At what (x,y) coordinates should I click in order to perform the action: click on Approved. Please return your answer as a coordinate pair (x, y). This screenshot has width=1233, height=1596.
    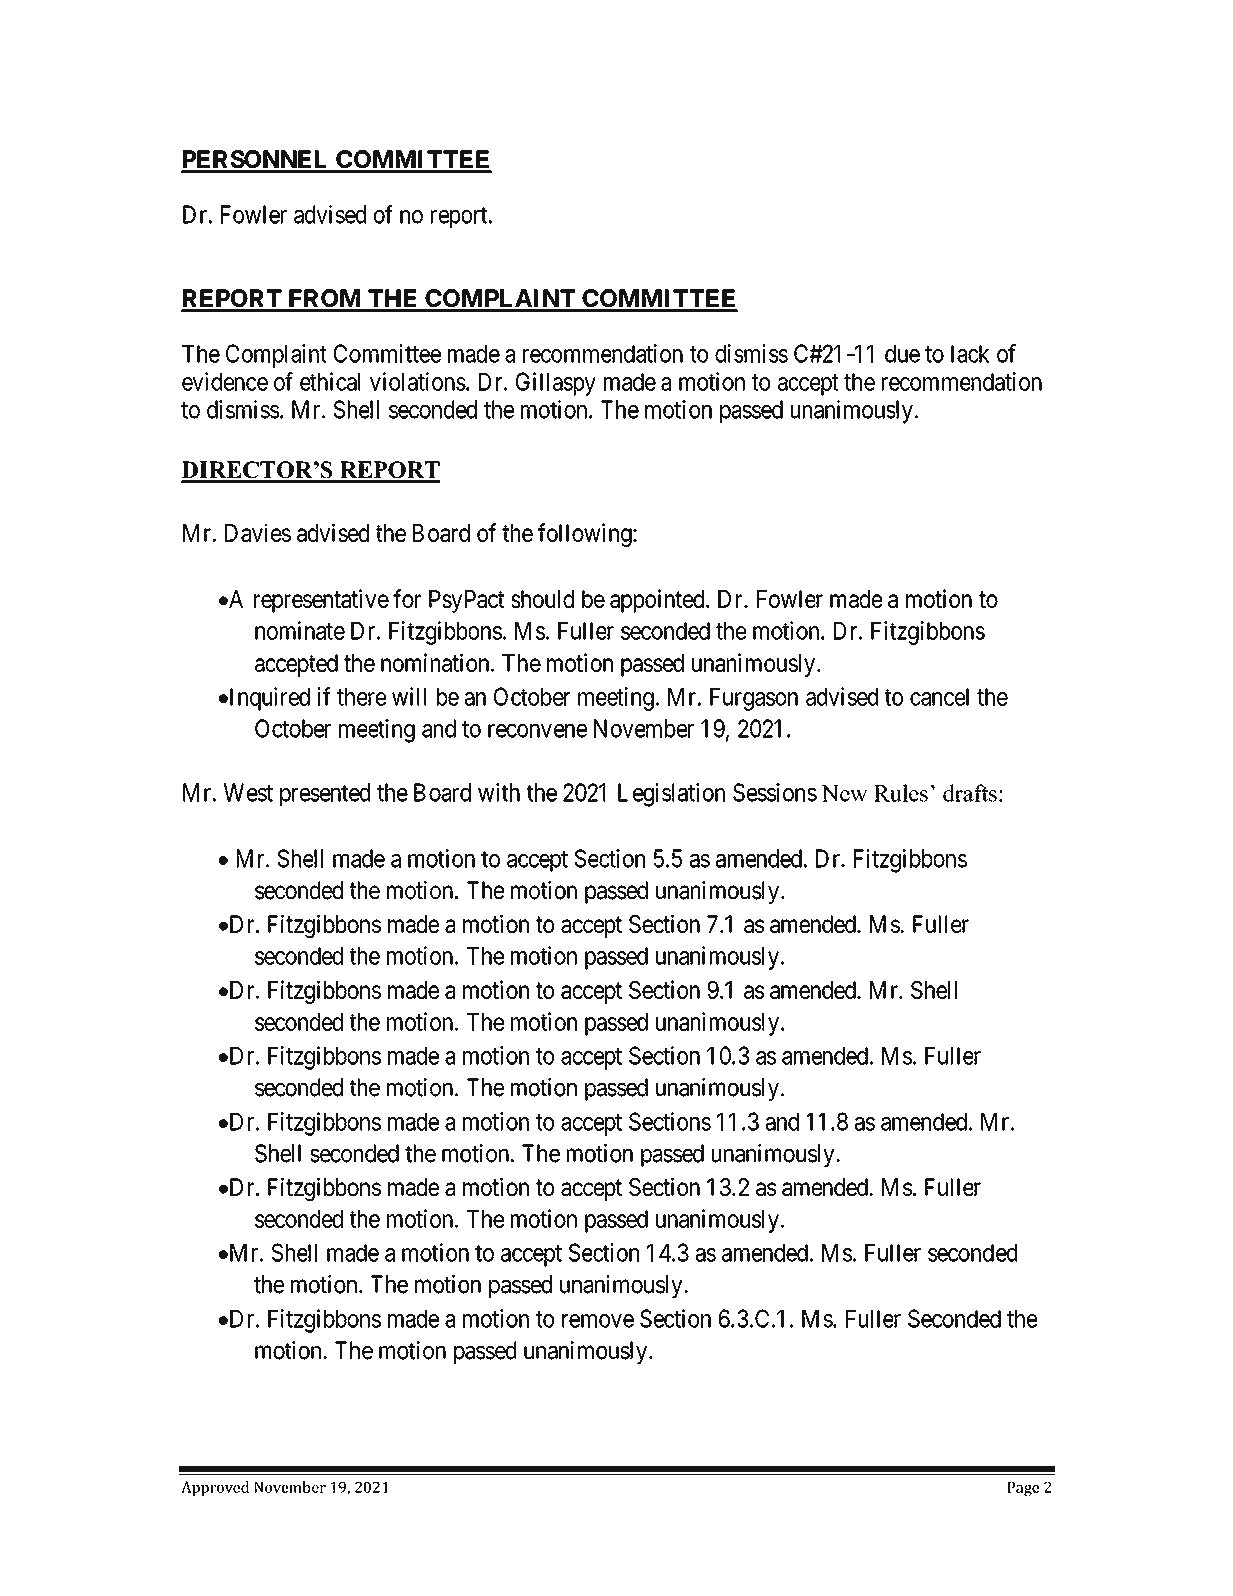
    Looking at the image, I should click on (215, 1488).
